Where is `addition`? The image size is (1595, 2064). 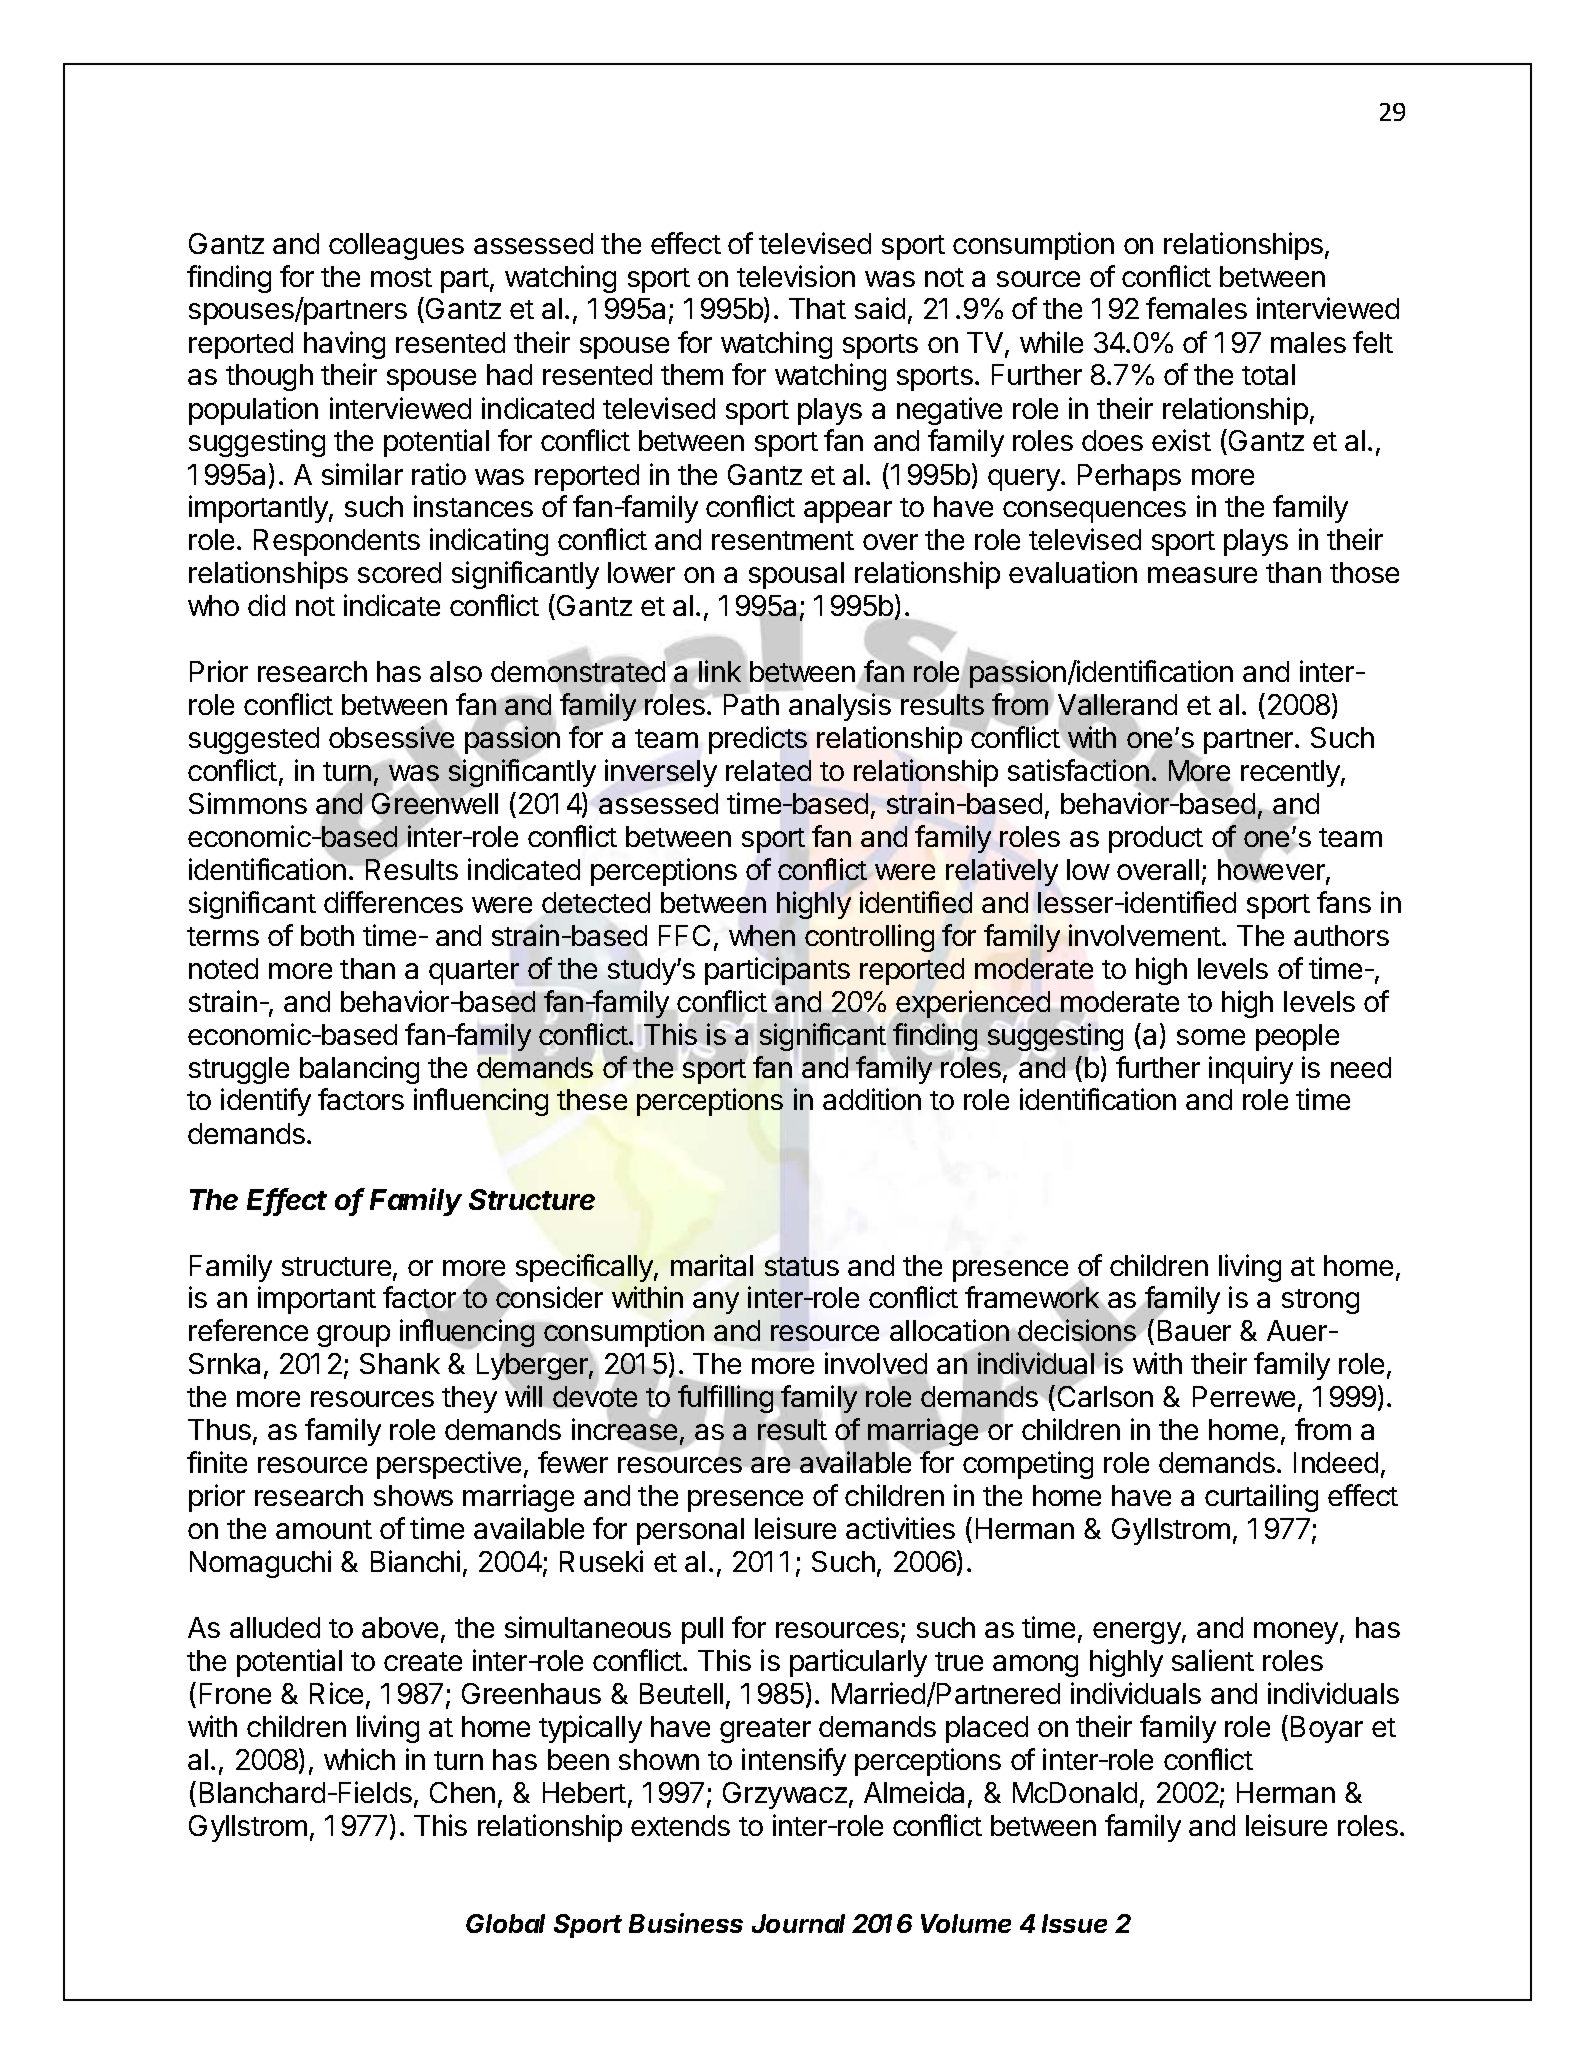 addition is located at coordinates (872, 1099).
